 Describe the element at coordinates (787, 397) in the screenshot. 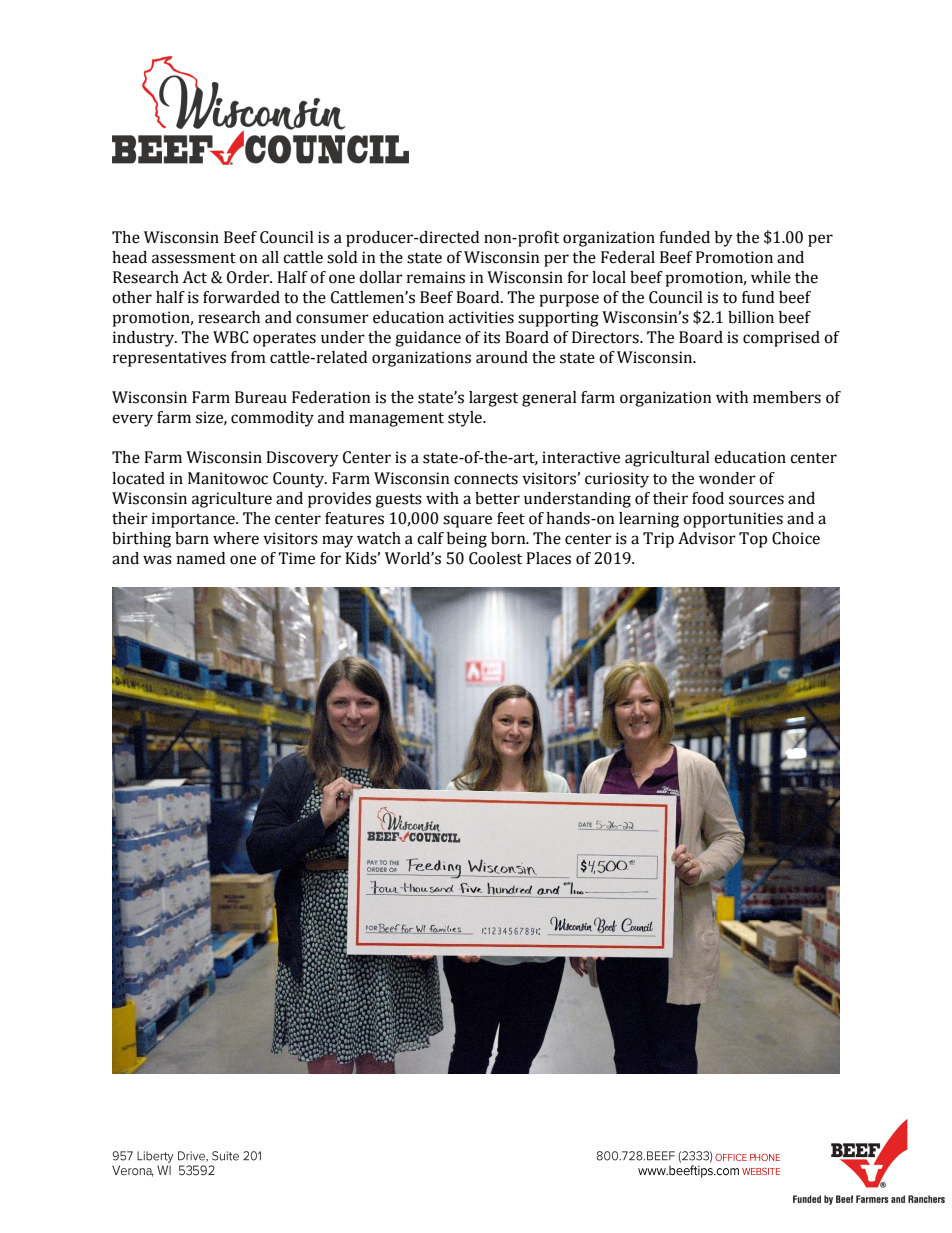

I see `members` at that location.
